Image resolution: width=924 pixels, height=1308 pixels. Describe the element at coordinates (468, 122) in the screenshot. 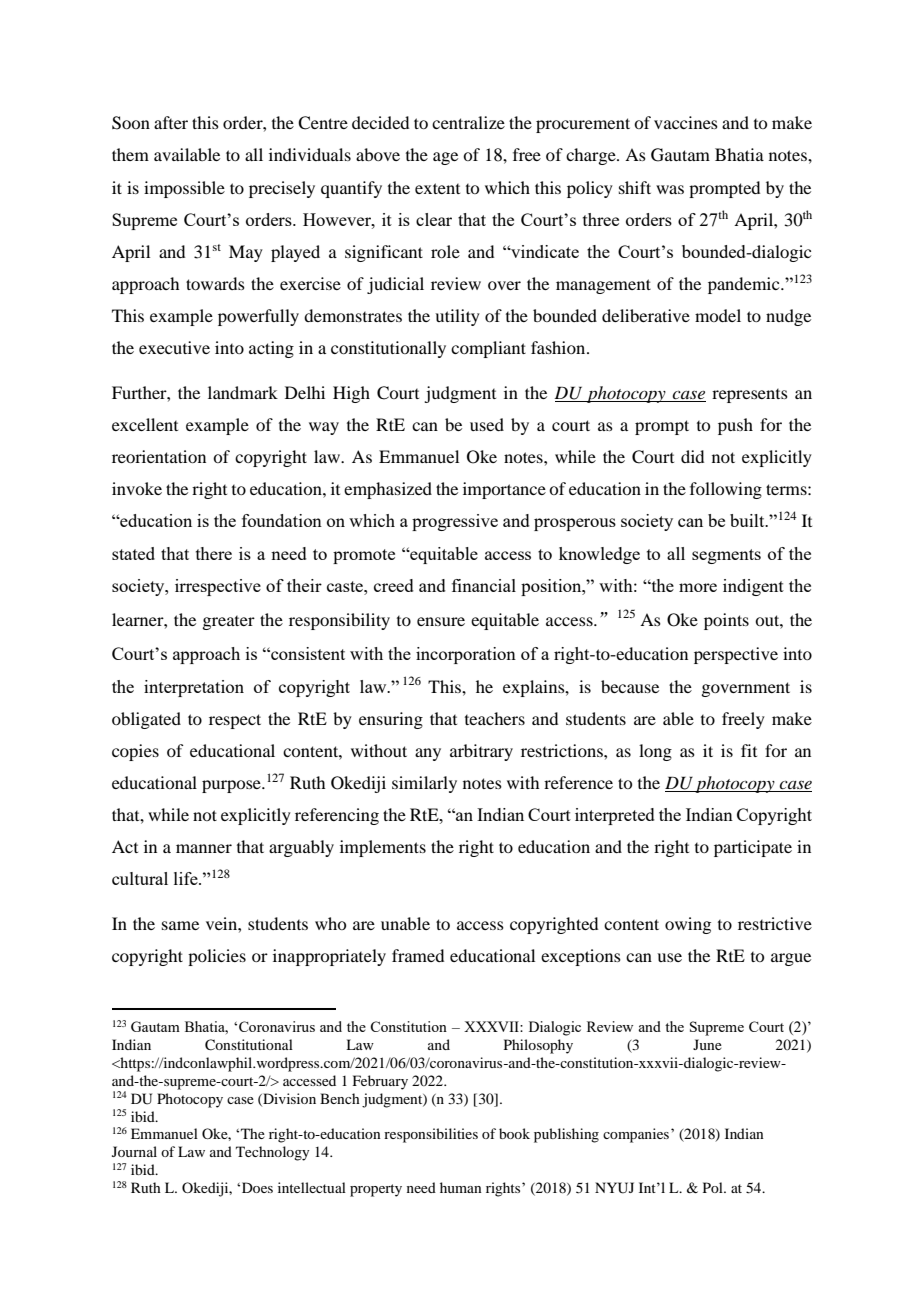

I see `centralize` at that location.
